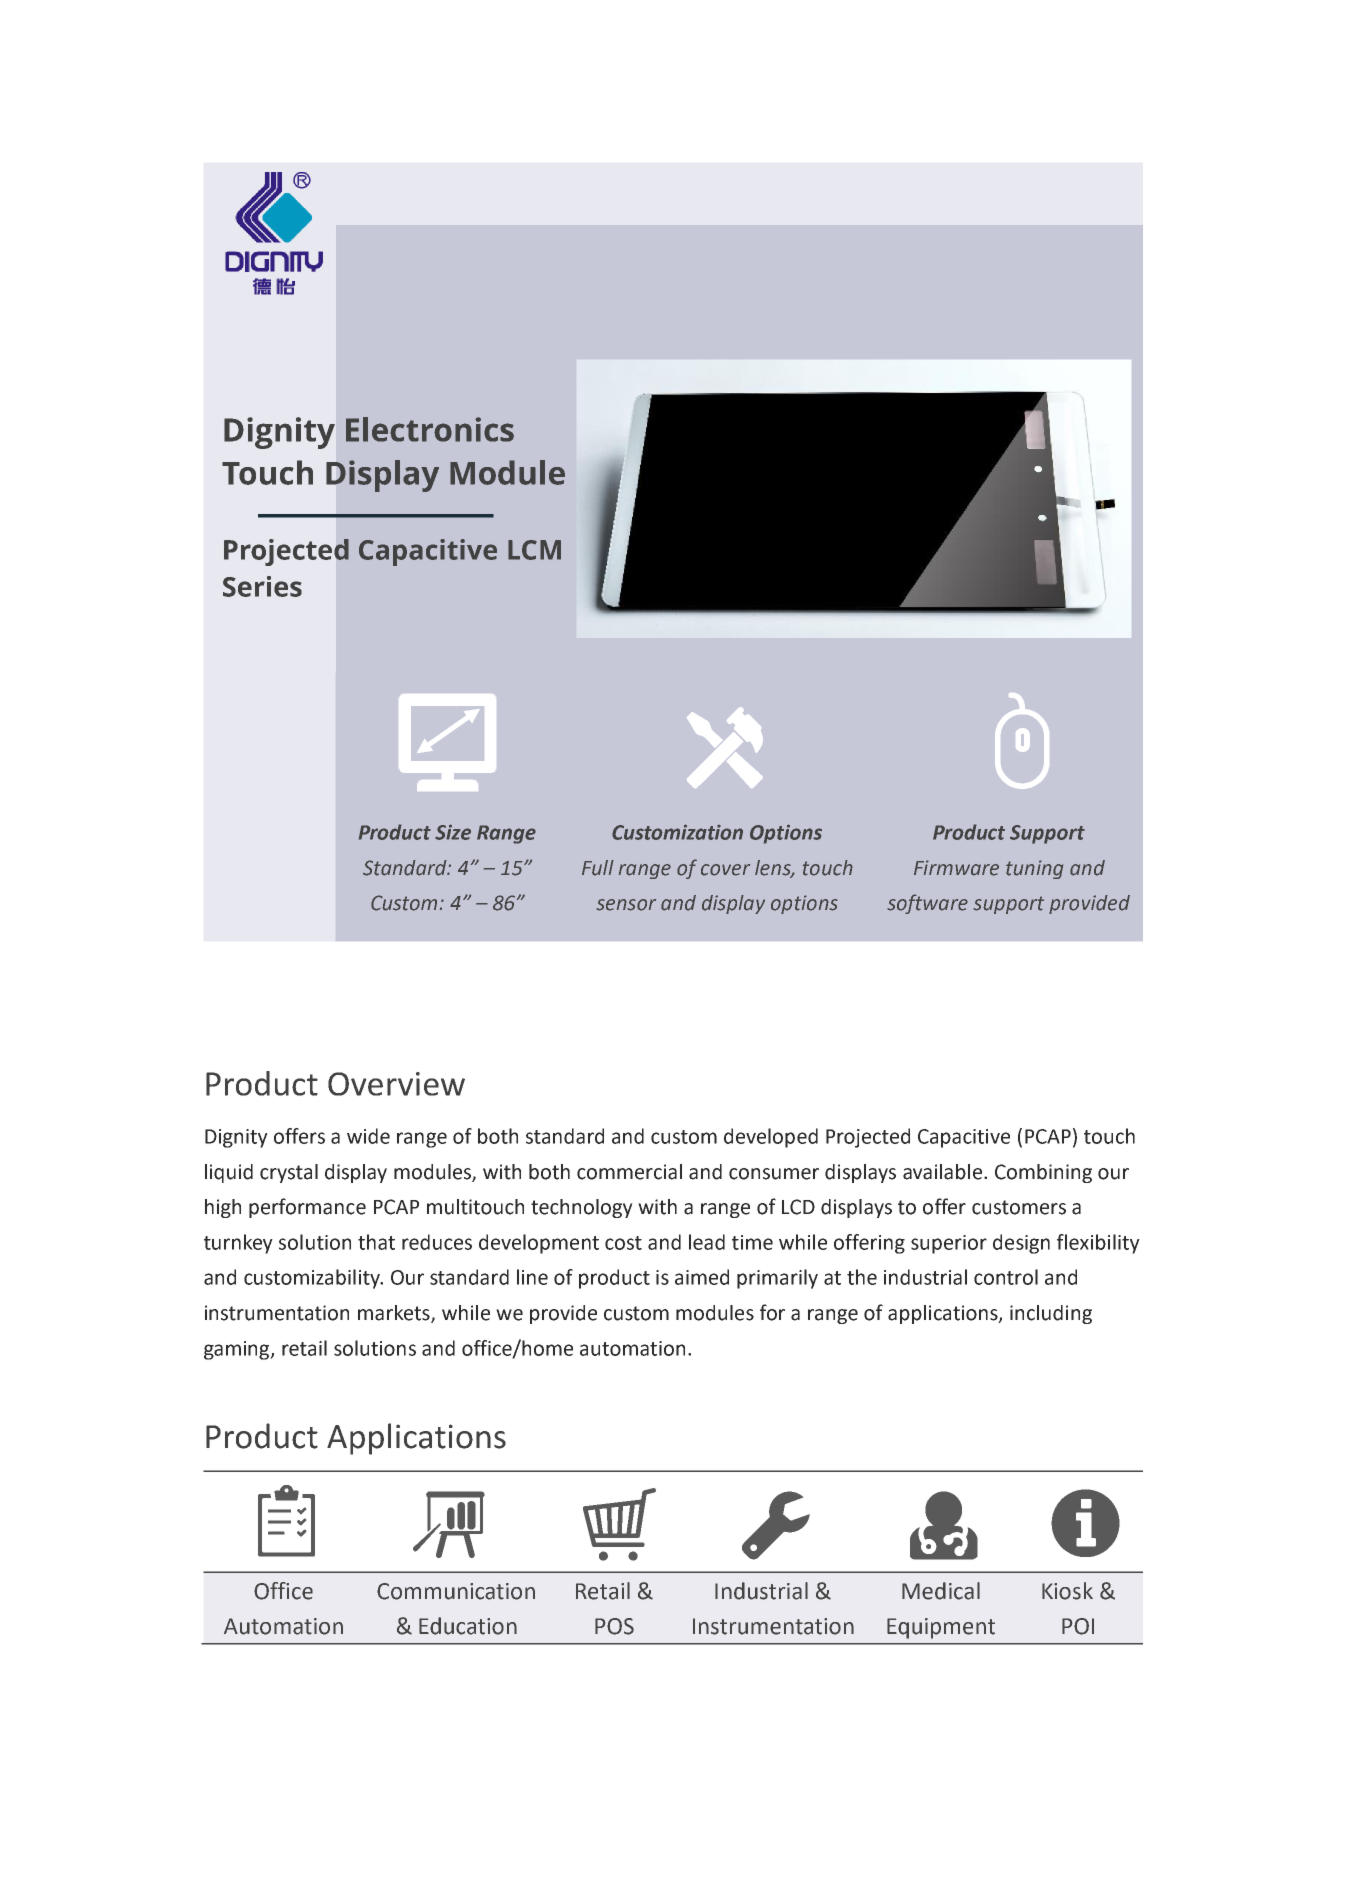 The image size is (1346, 1903). Describe the element at coordinates (534, 550) in the screenshot. I see `LCM` at that location.
